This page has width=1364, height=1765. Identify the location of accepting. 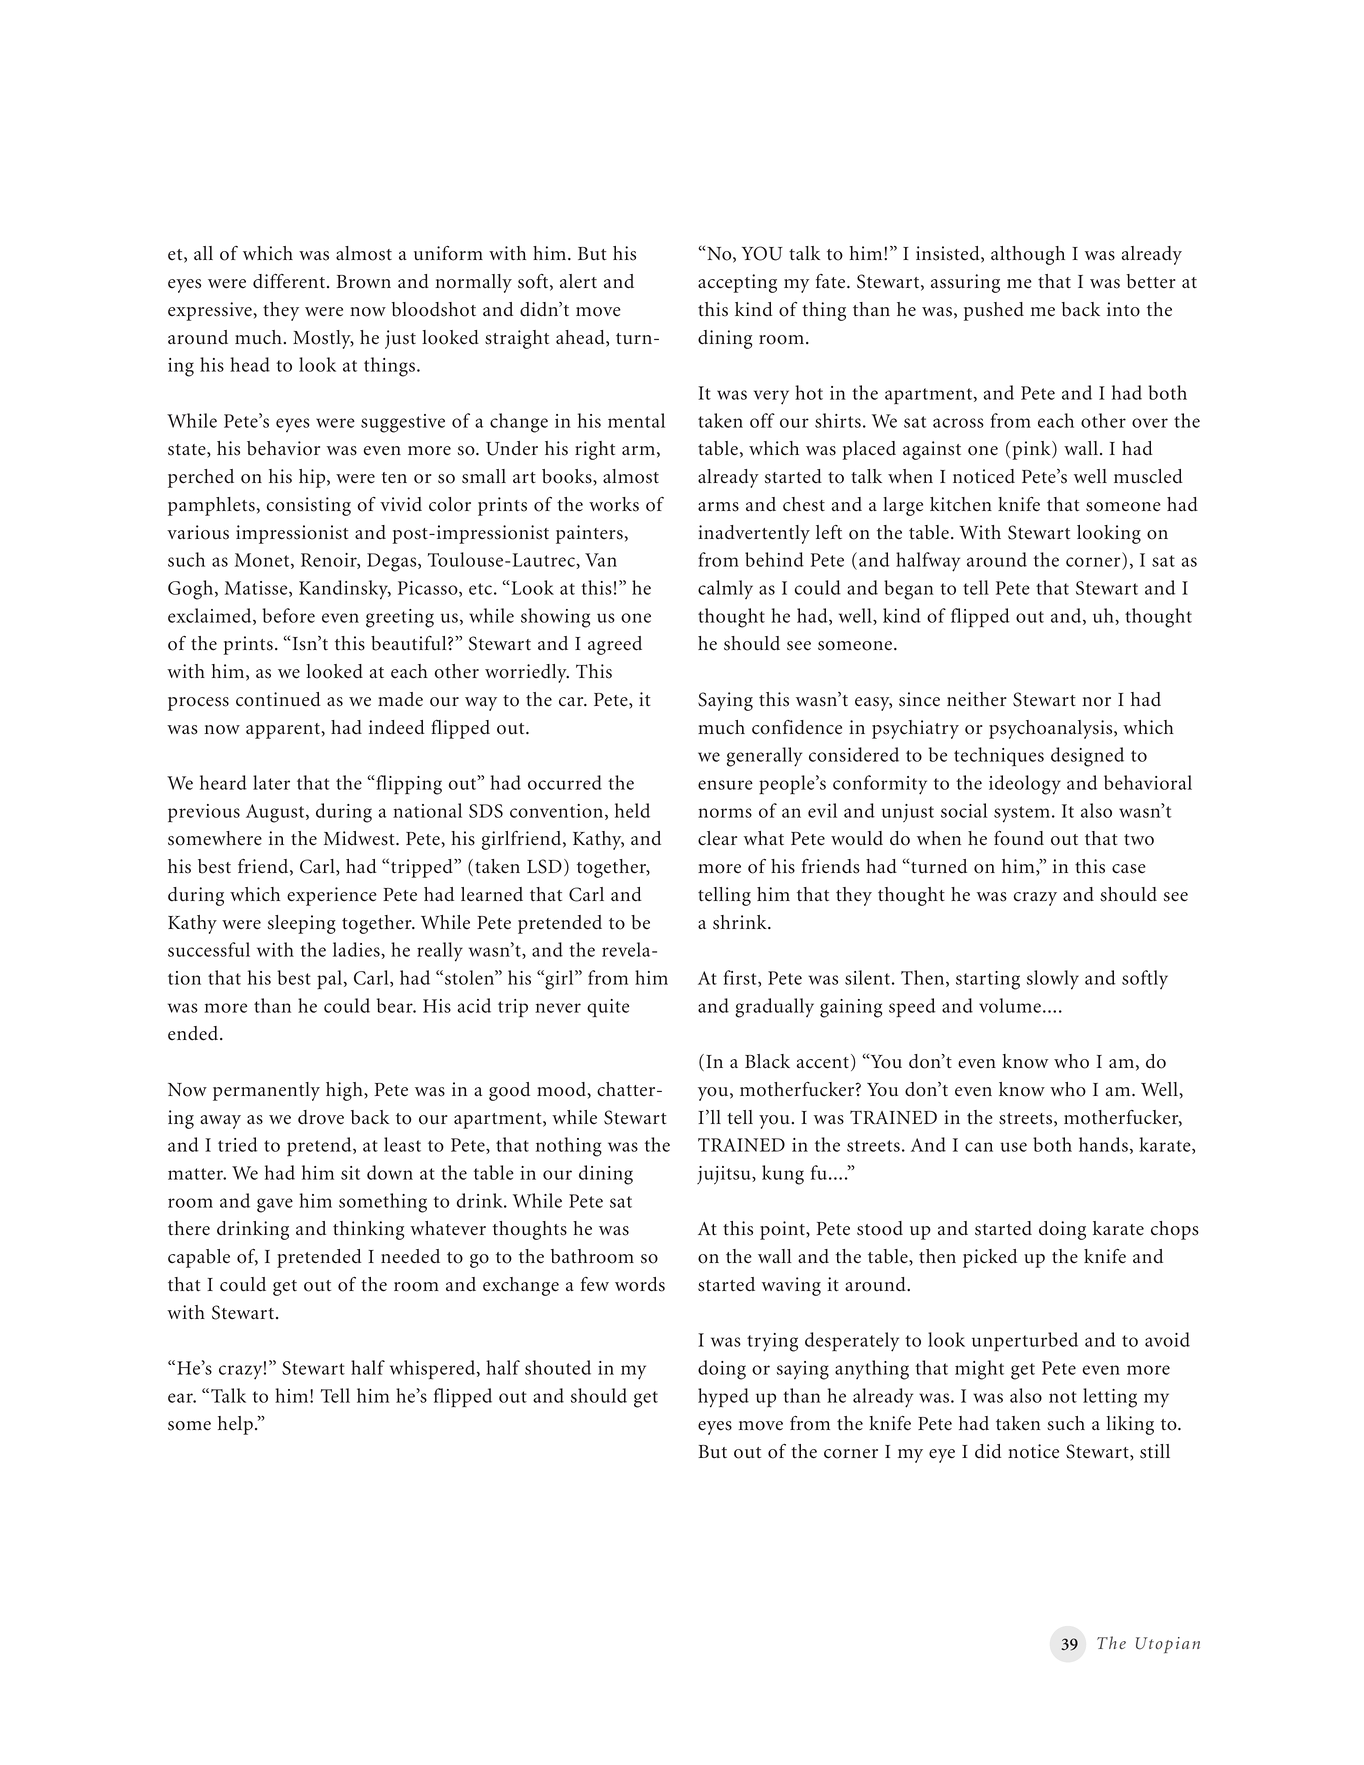
(737, 283).
